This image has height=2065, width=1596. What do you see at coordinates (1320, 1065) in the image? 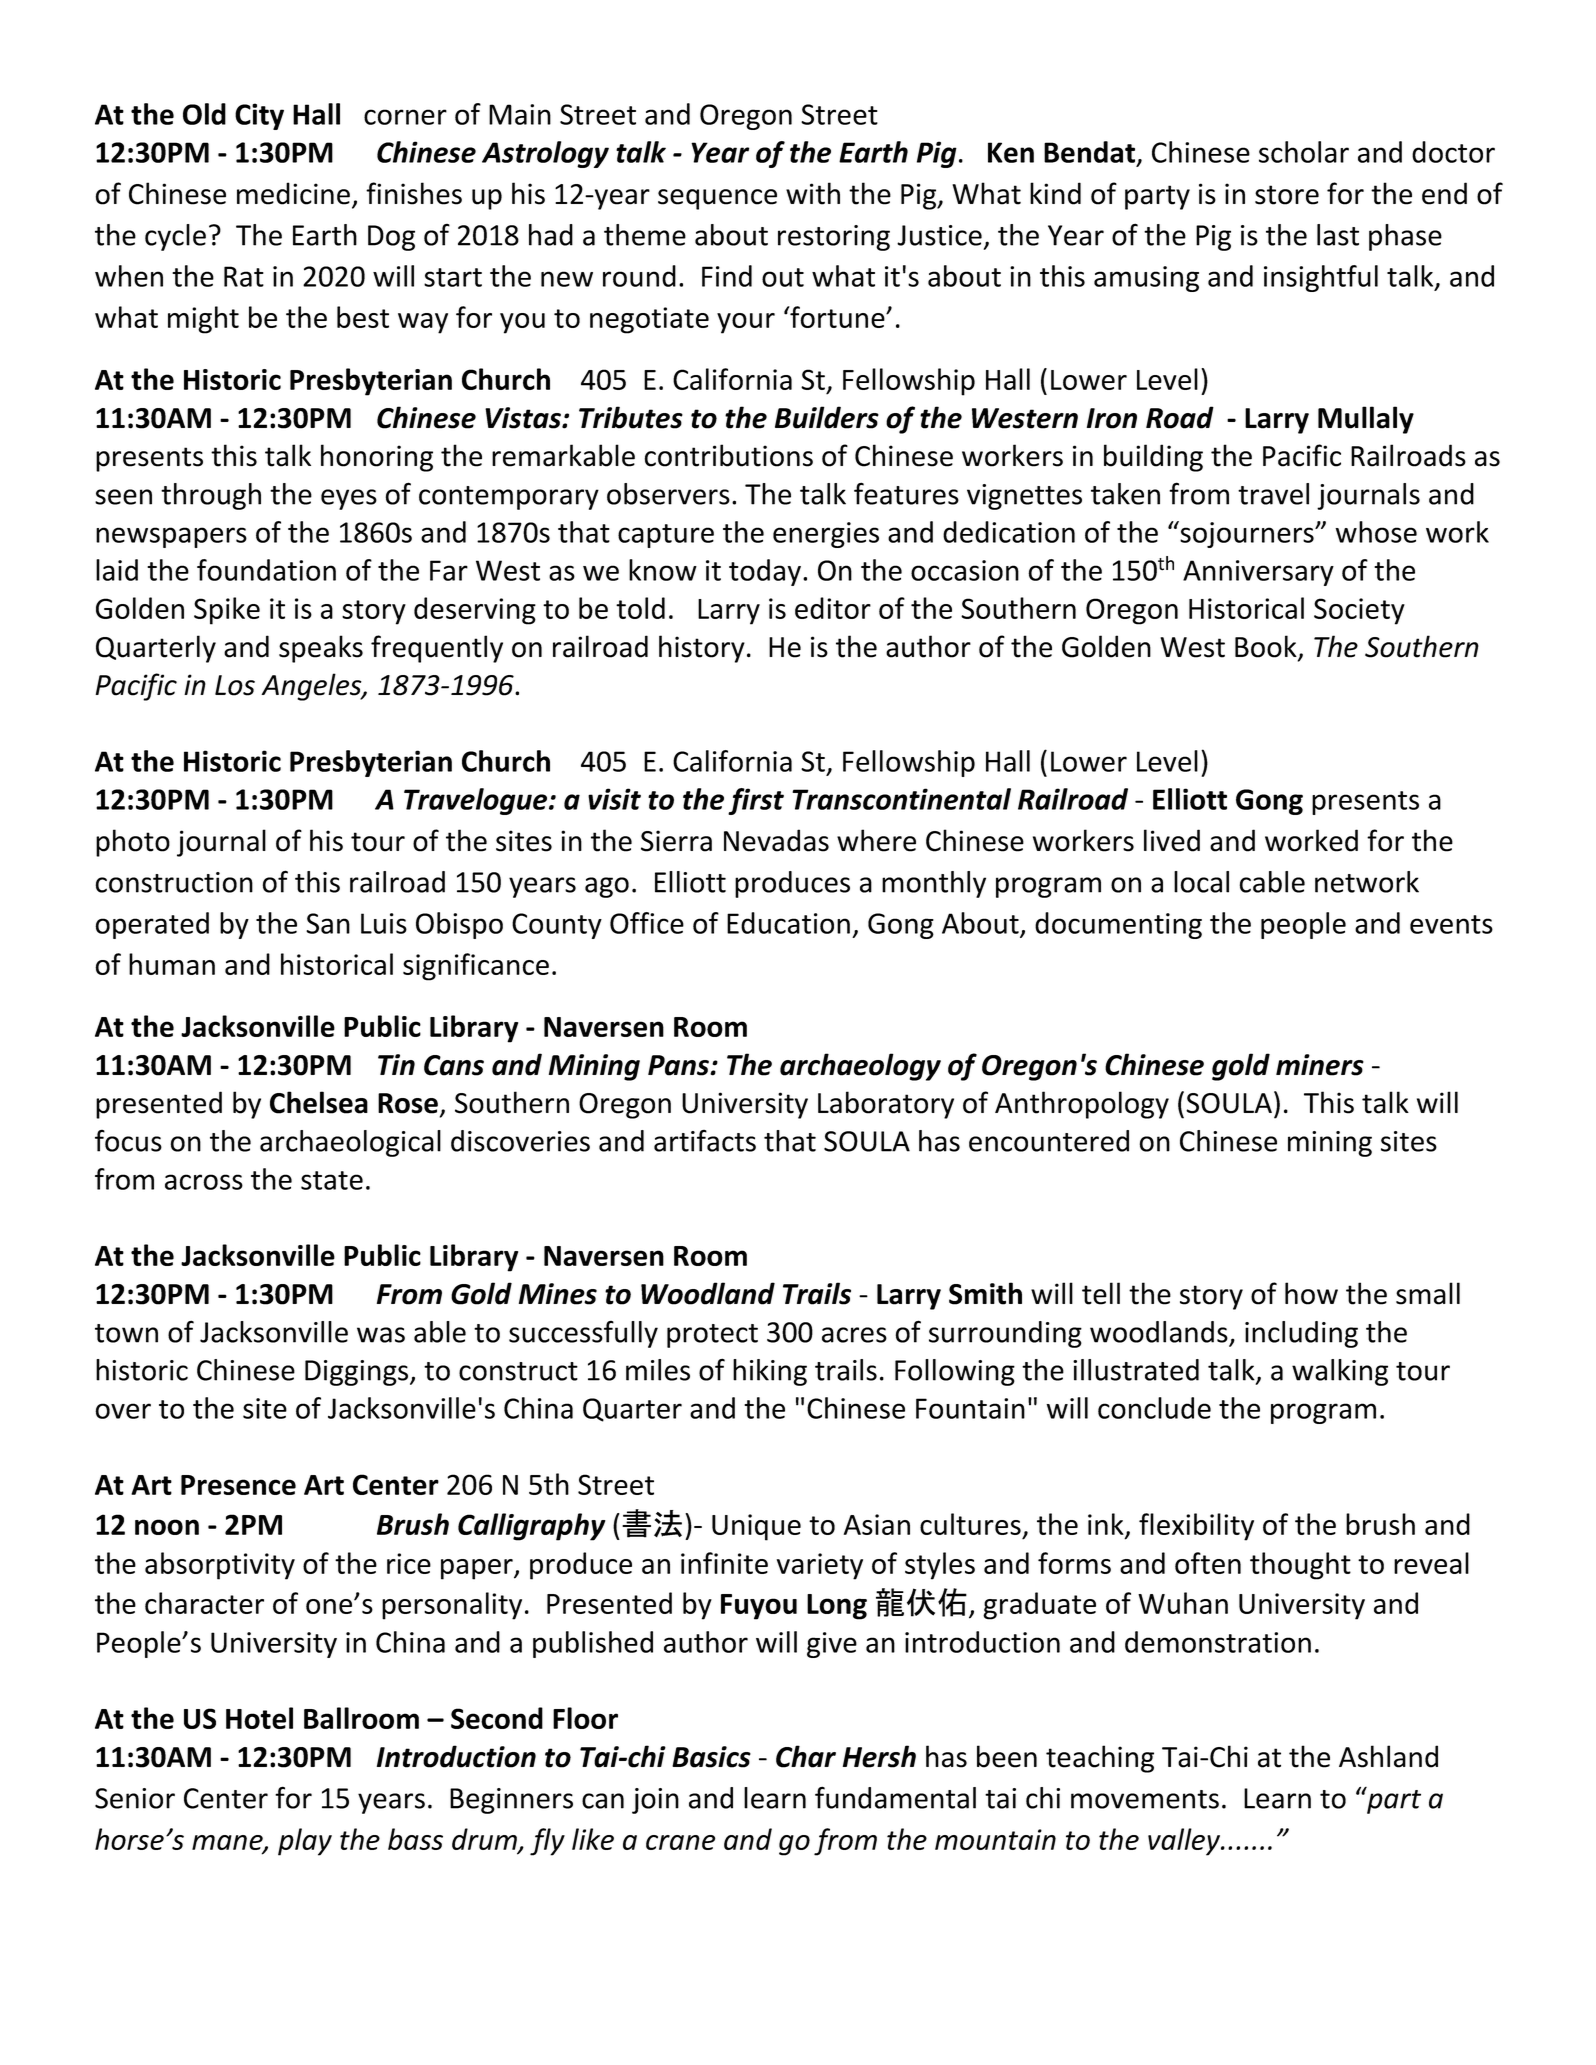
I see `miners` at bounding box center [1320, 1065].
